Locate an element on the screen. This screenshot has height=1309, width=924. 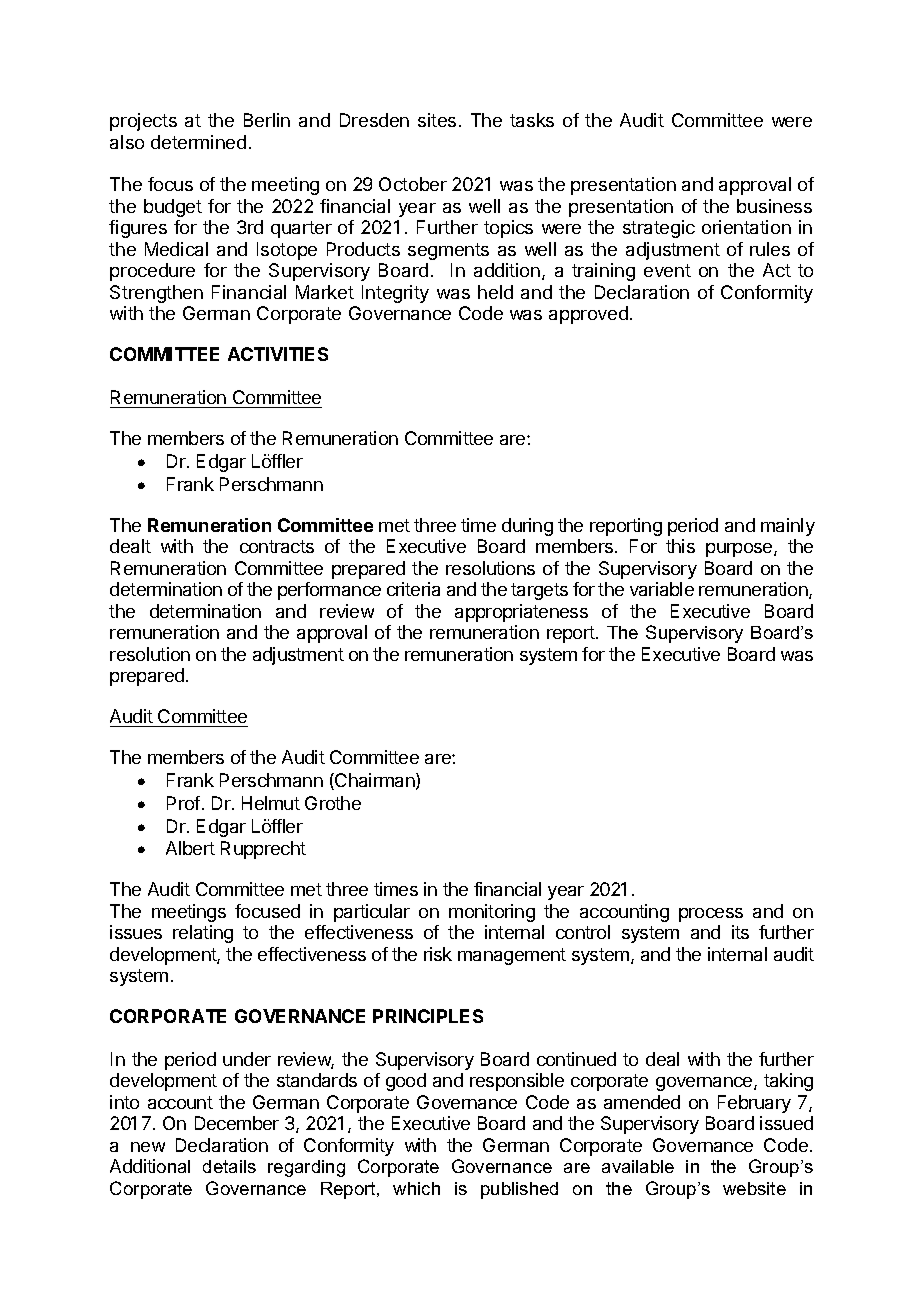
contracts is located at coordinates (277, 546).
